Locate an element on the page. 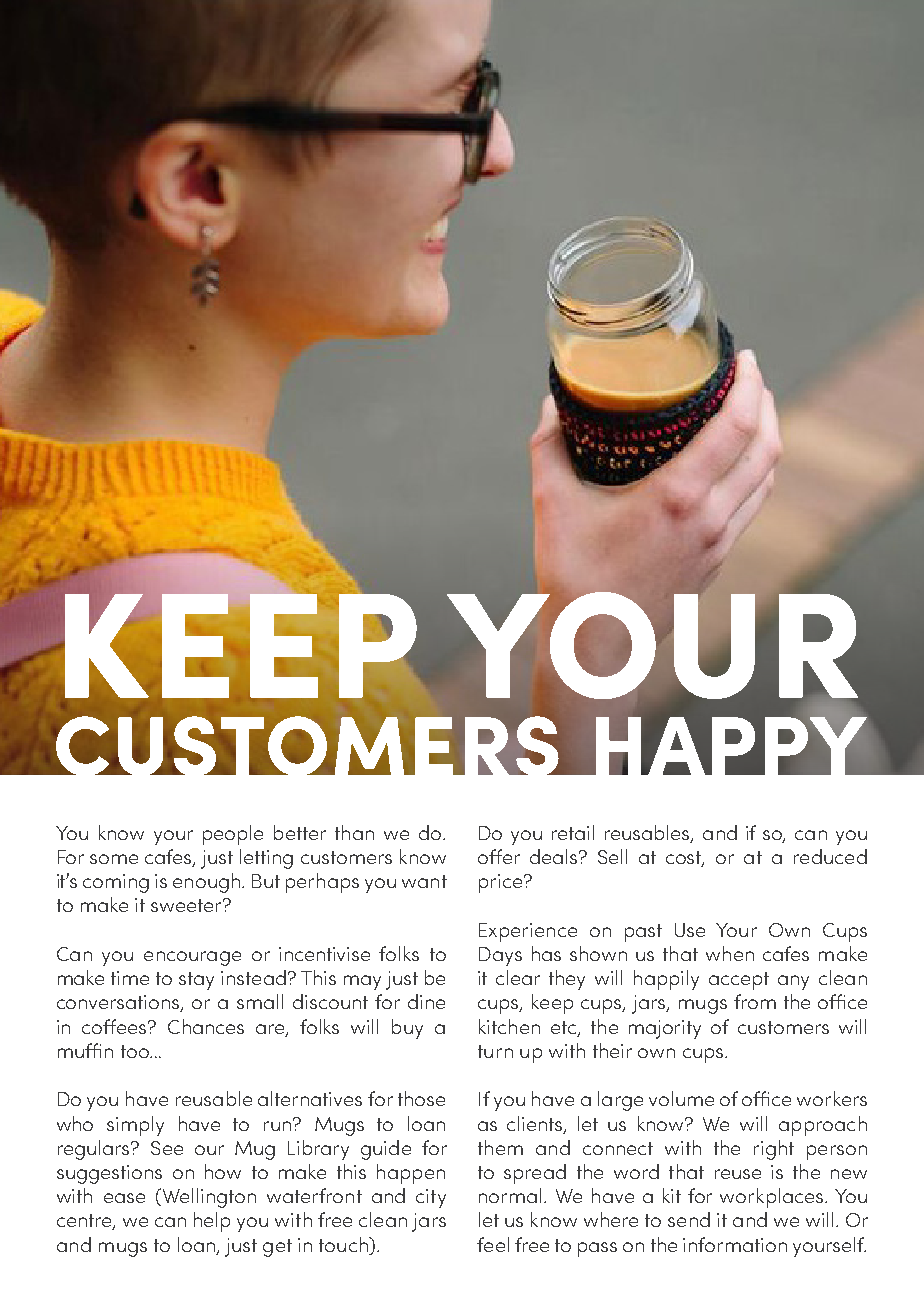 This image has height=1308, width=924. some is located at coordinates (114, 859).
